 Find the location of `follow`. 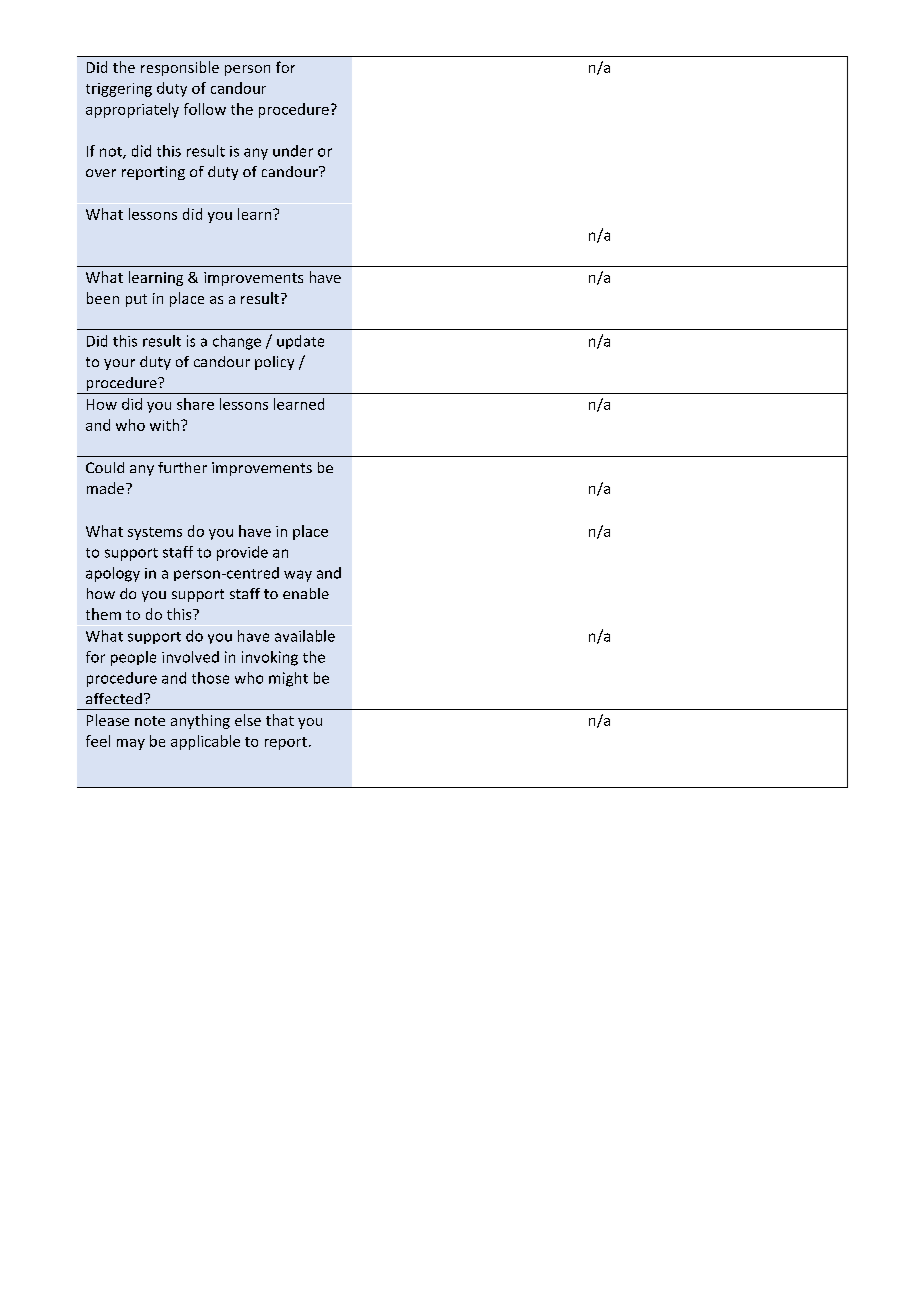

follow is located at coordinates (205, 109).
